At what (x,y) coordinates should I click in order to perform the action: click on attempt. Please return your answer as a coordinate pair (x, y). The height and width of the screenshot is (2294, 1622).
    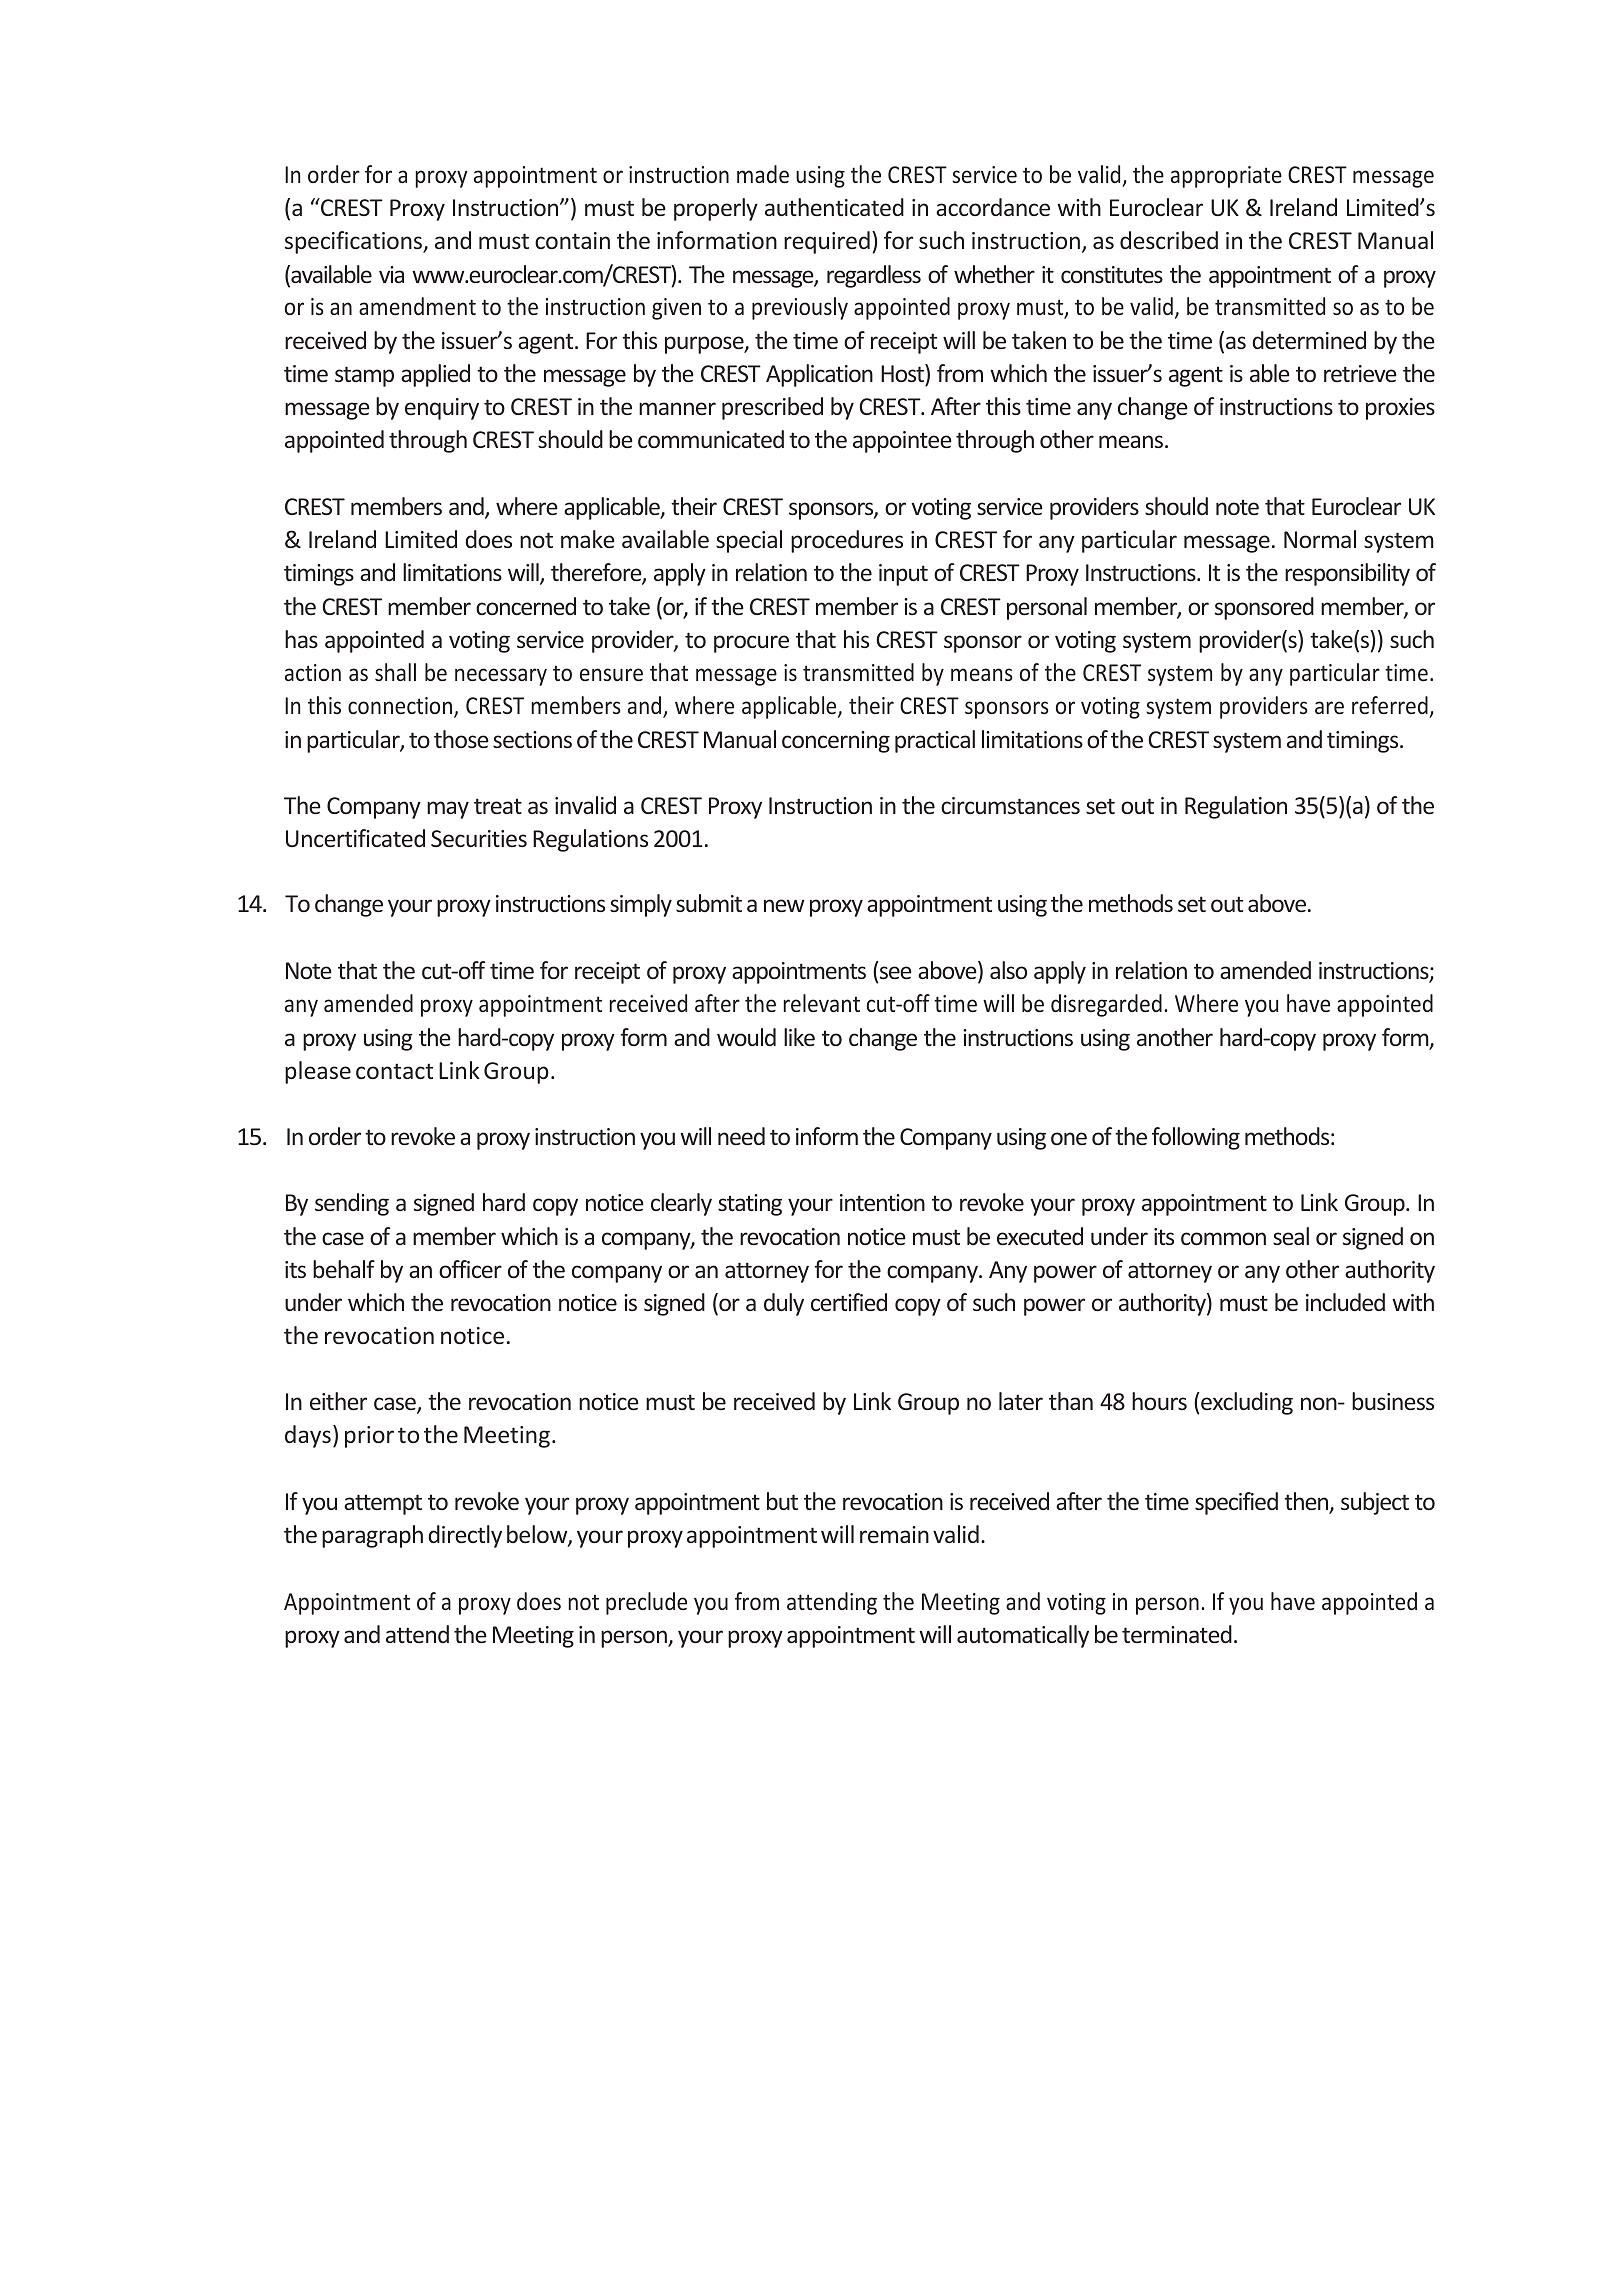
    Looking at the image, I should click on (383, 1504).
